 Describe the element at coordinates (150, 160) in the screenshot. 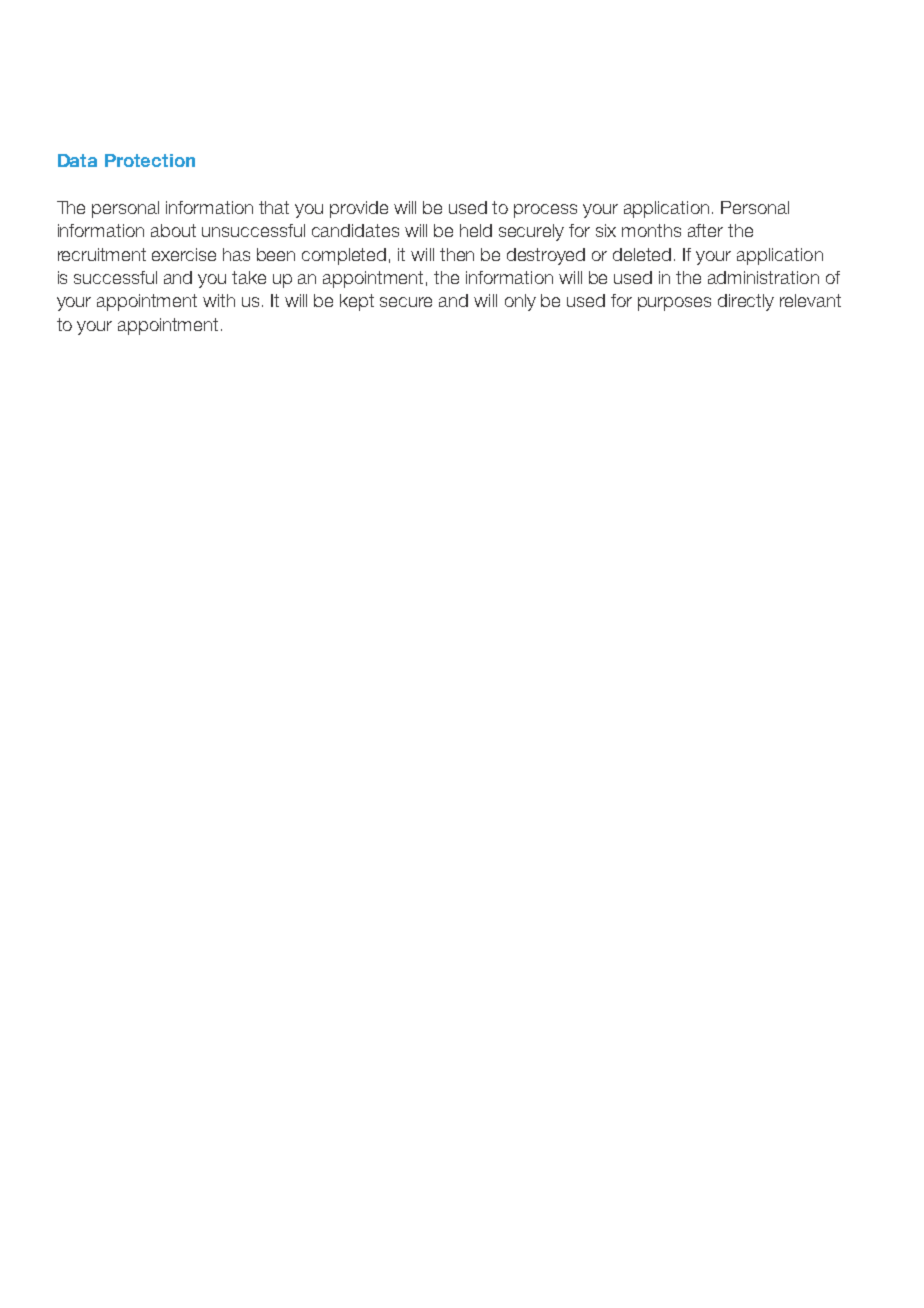

I see `Protection` at that location.
